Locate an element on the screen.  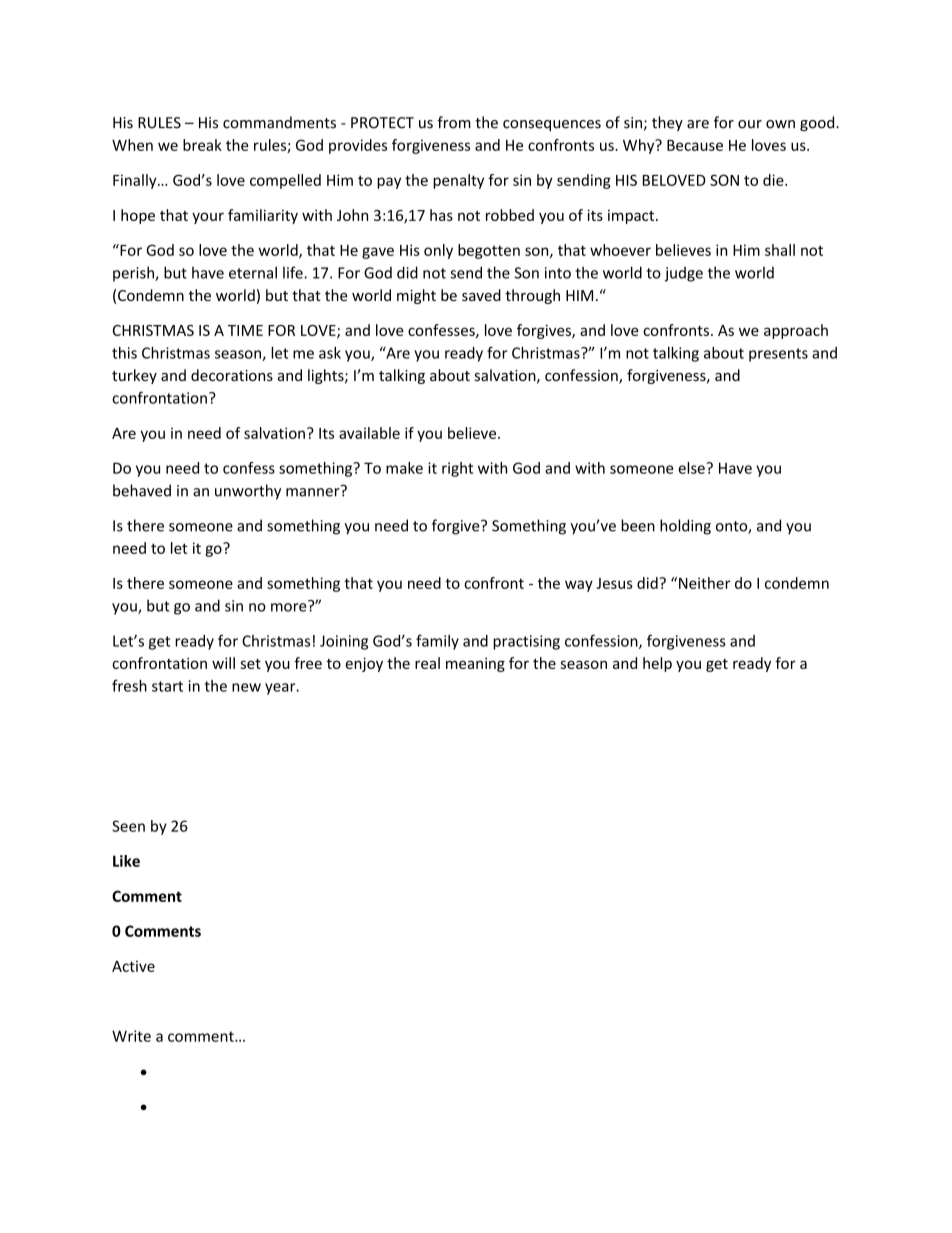
TIME is located at coordinates (245, 330).
